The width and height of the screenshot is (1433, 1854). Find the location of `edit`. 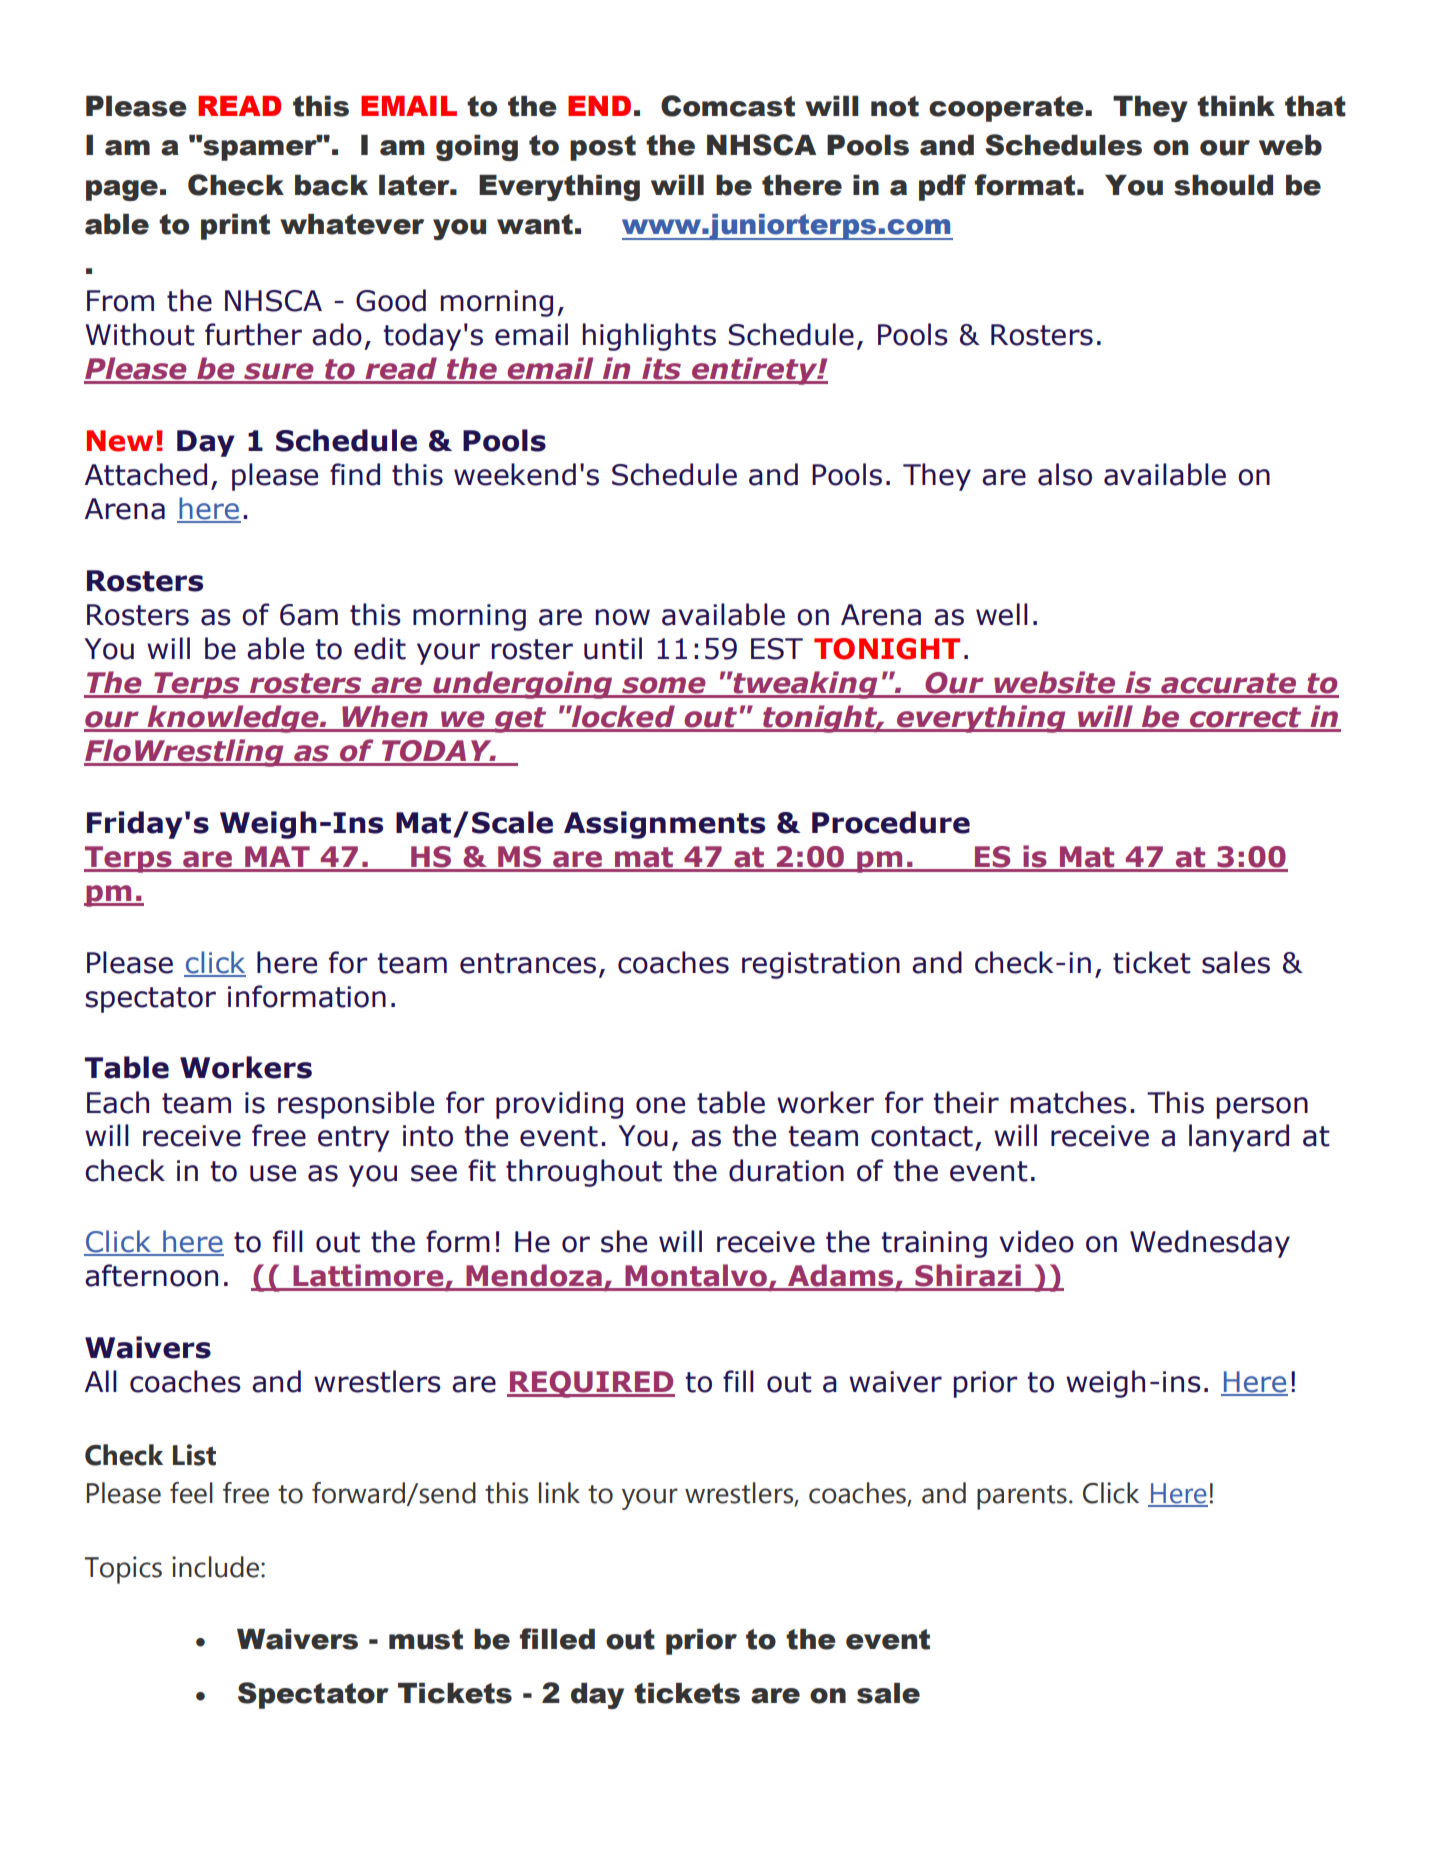

edit is located at coordinates (380, 648).
